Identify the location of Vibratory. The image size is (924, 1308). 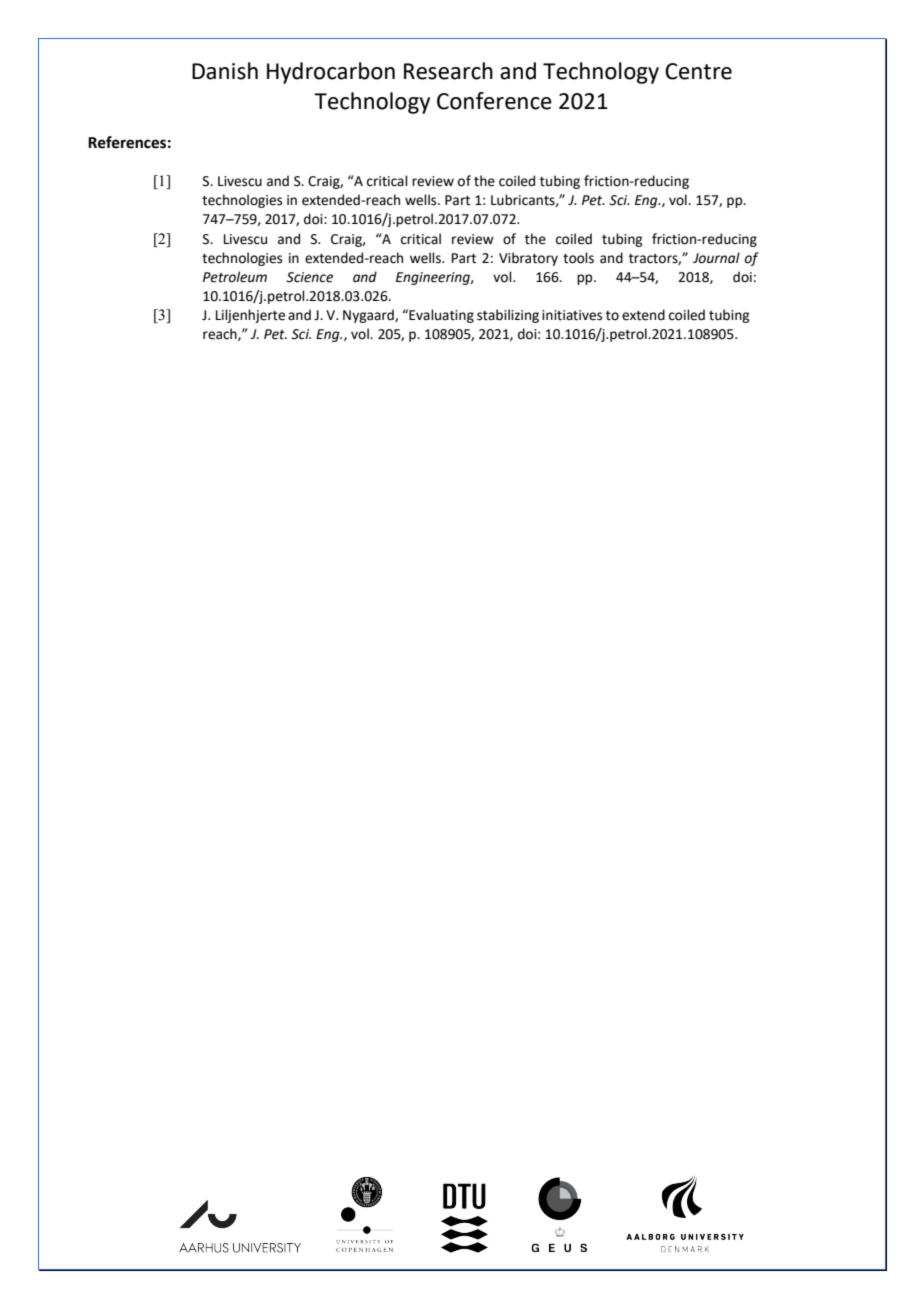
(528, 259).
